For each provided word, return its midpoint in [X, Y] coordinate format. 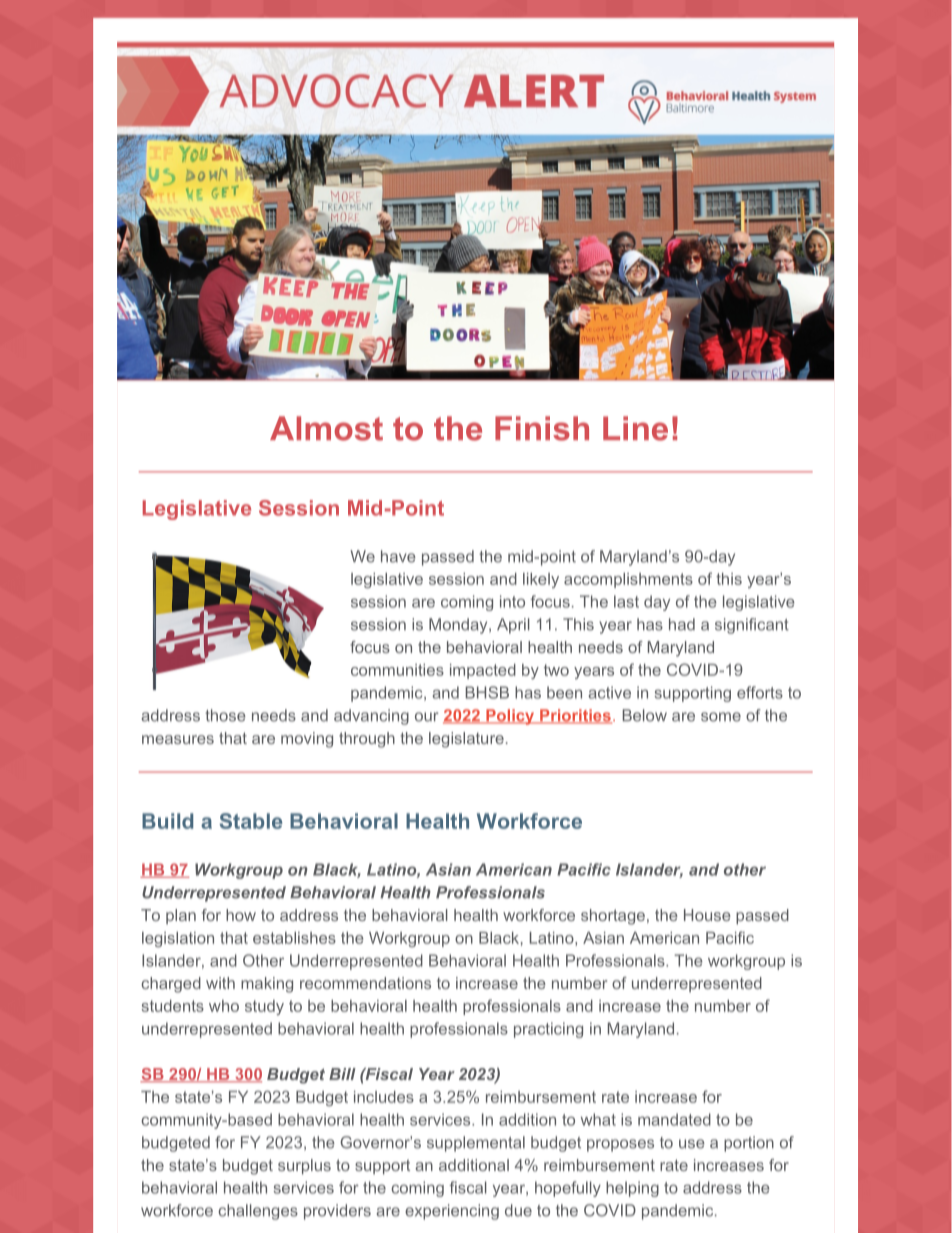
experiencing [452, 1212]
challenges [258, 1212]
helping [632, 1189]
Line [635, 428]
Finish [542, 428]
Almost [326, 428]
